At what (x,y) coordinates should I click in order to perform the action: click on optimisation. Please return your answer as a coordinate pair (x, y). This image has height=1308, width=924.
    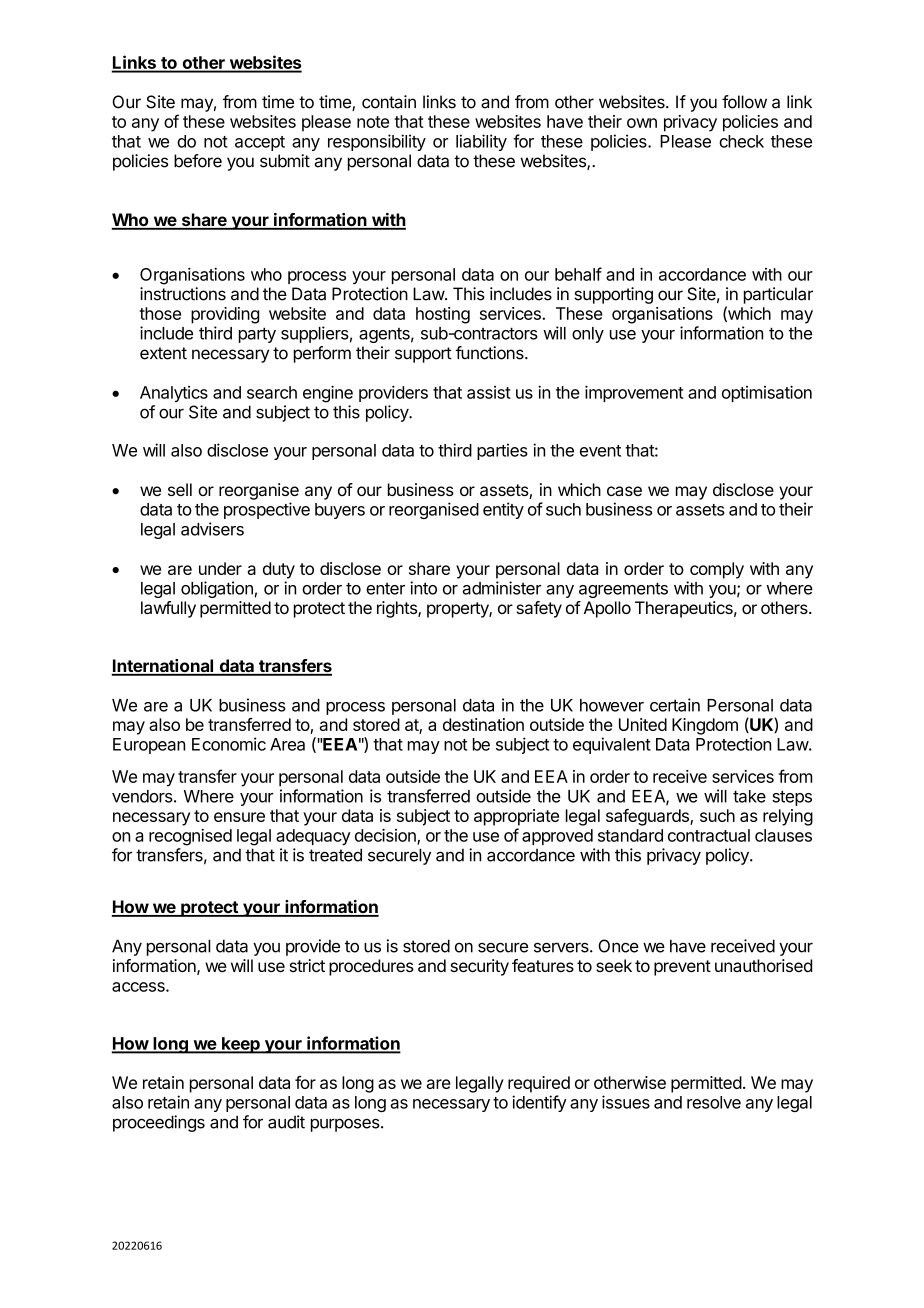
    Looking at the image, I should click on (767, 393).
